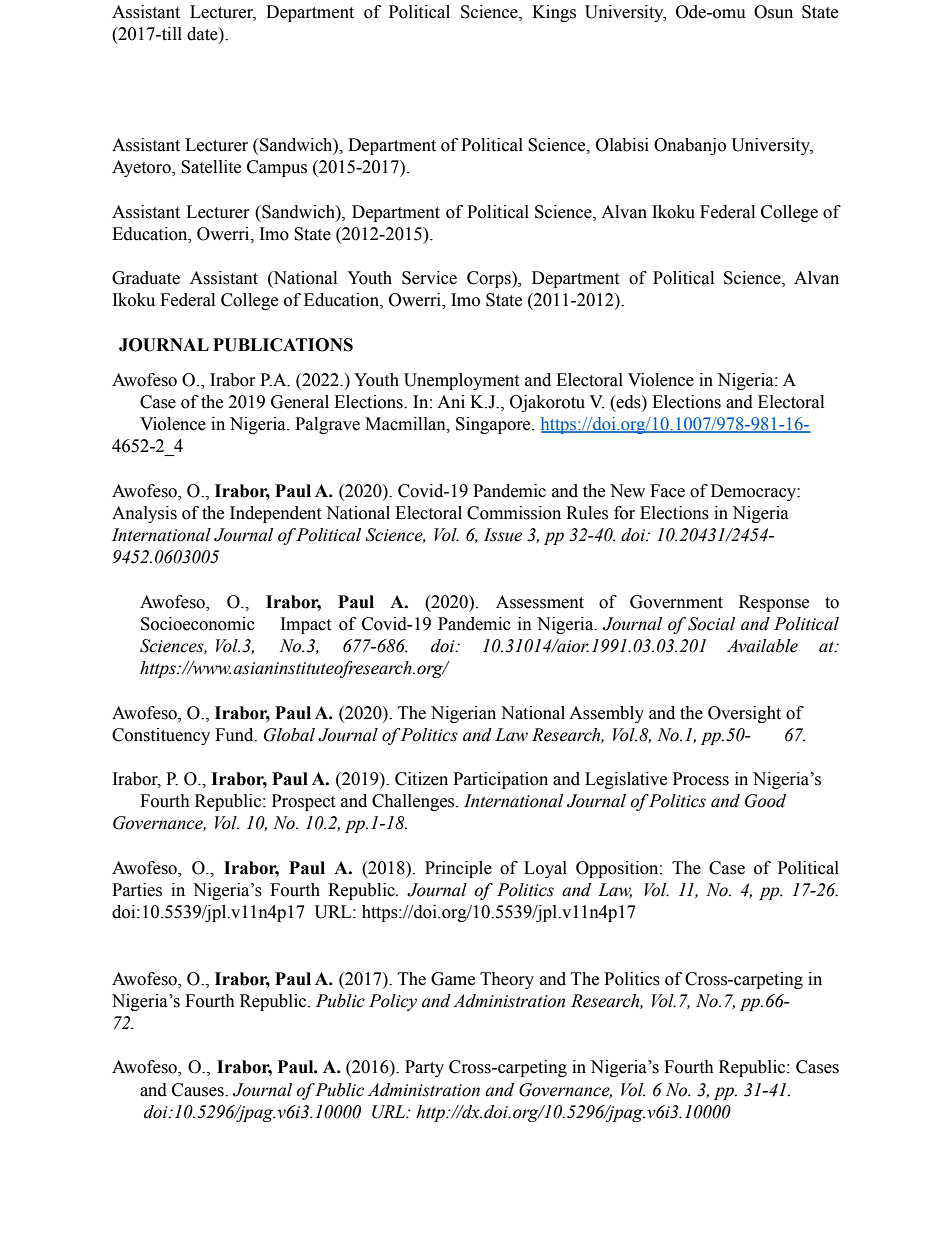 Image resolution: width=952 pixels, height=1233 pixels. I want to click on Causes, so click(199, 1090).
